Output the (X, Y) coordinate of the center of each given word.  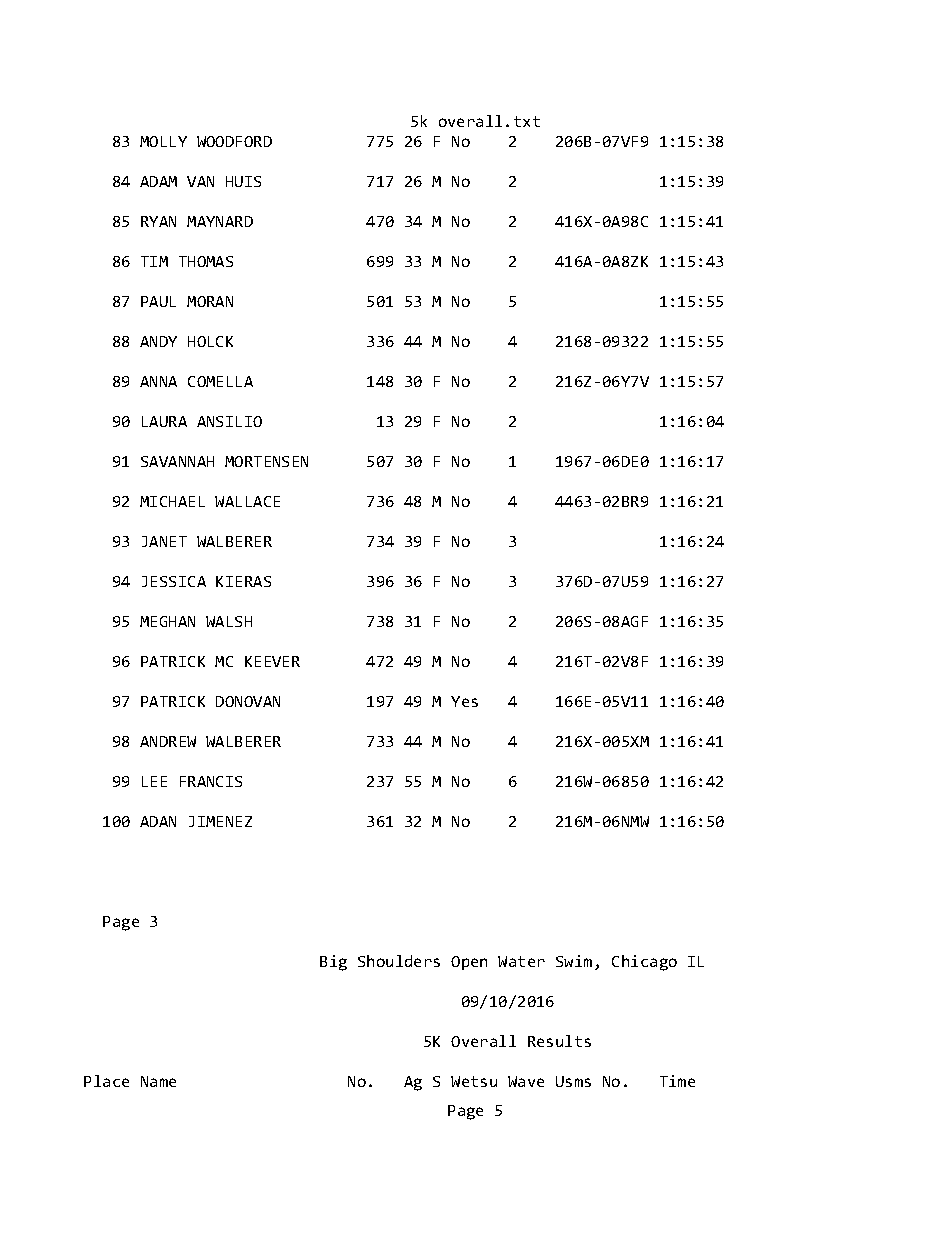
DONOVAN (248, 701)
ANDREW (168, 741)
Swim (574, 961)
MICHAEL (172, 501)
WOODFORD (234, 141)
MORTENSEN (266, 461)
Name (158, 1081)
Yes (464, 701)
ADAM (158, 181)
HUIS (243, 181)
